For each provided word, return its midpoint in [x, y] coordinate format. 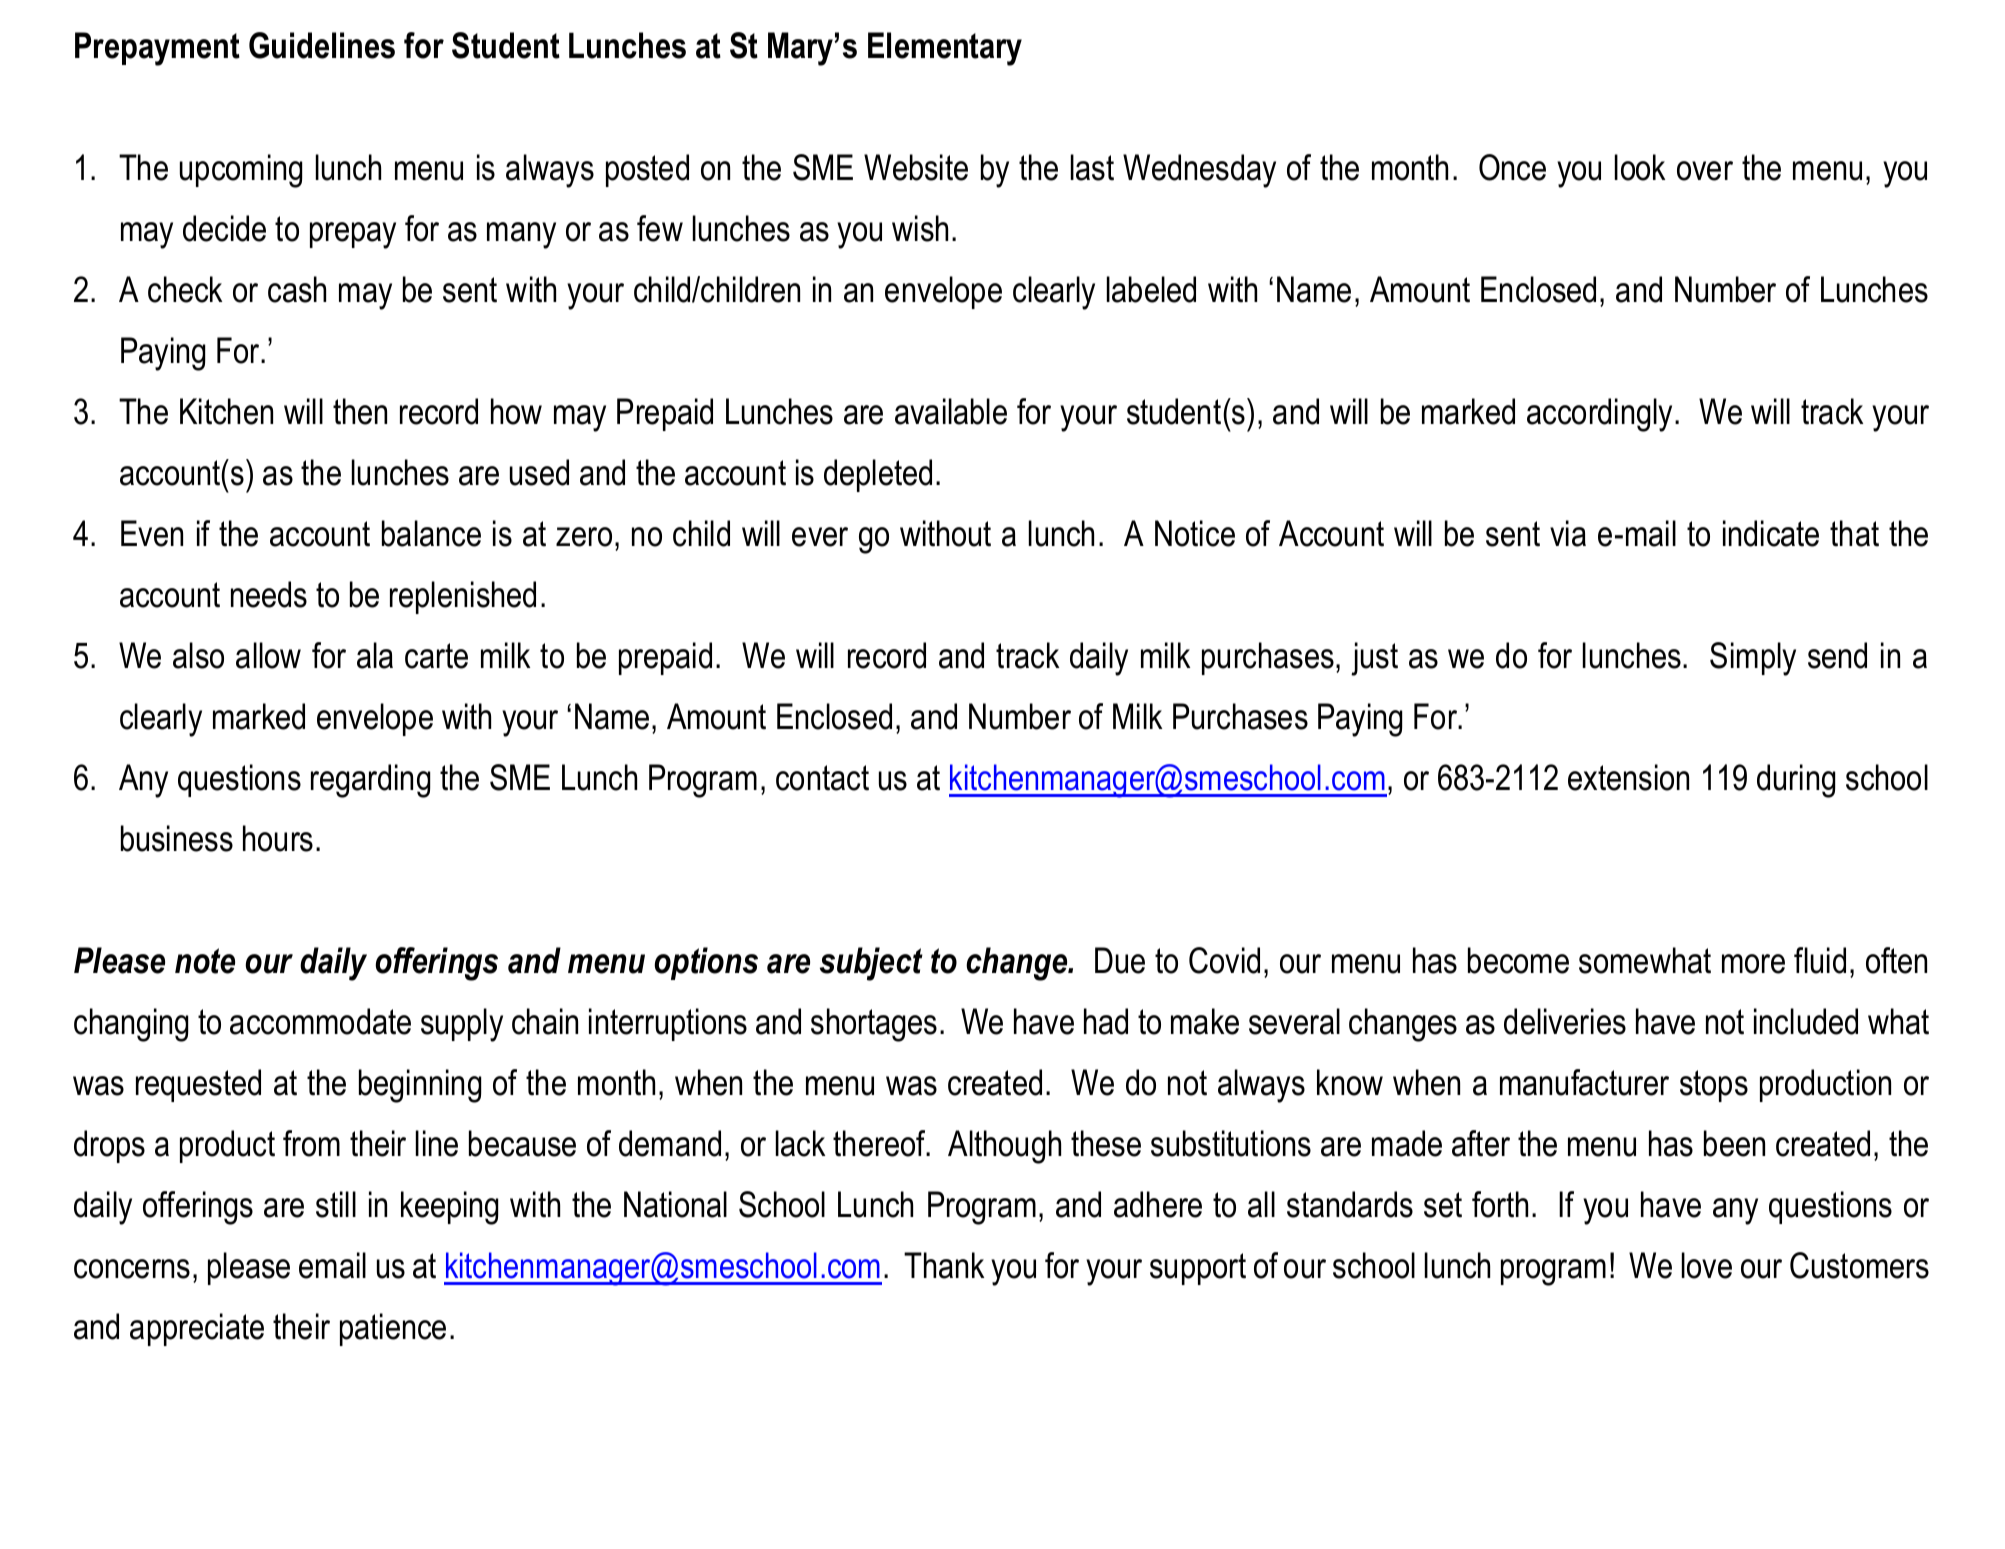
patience [393, 1329]
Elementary [945, 49]
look [1640, 167]
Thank [944, 1265]
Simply [1753, 659]
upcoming [241, 171]
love [1707, 1265]
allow [268, 655]
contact [822, 778]
